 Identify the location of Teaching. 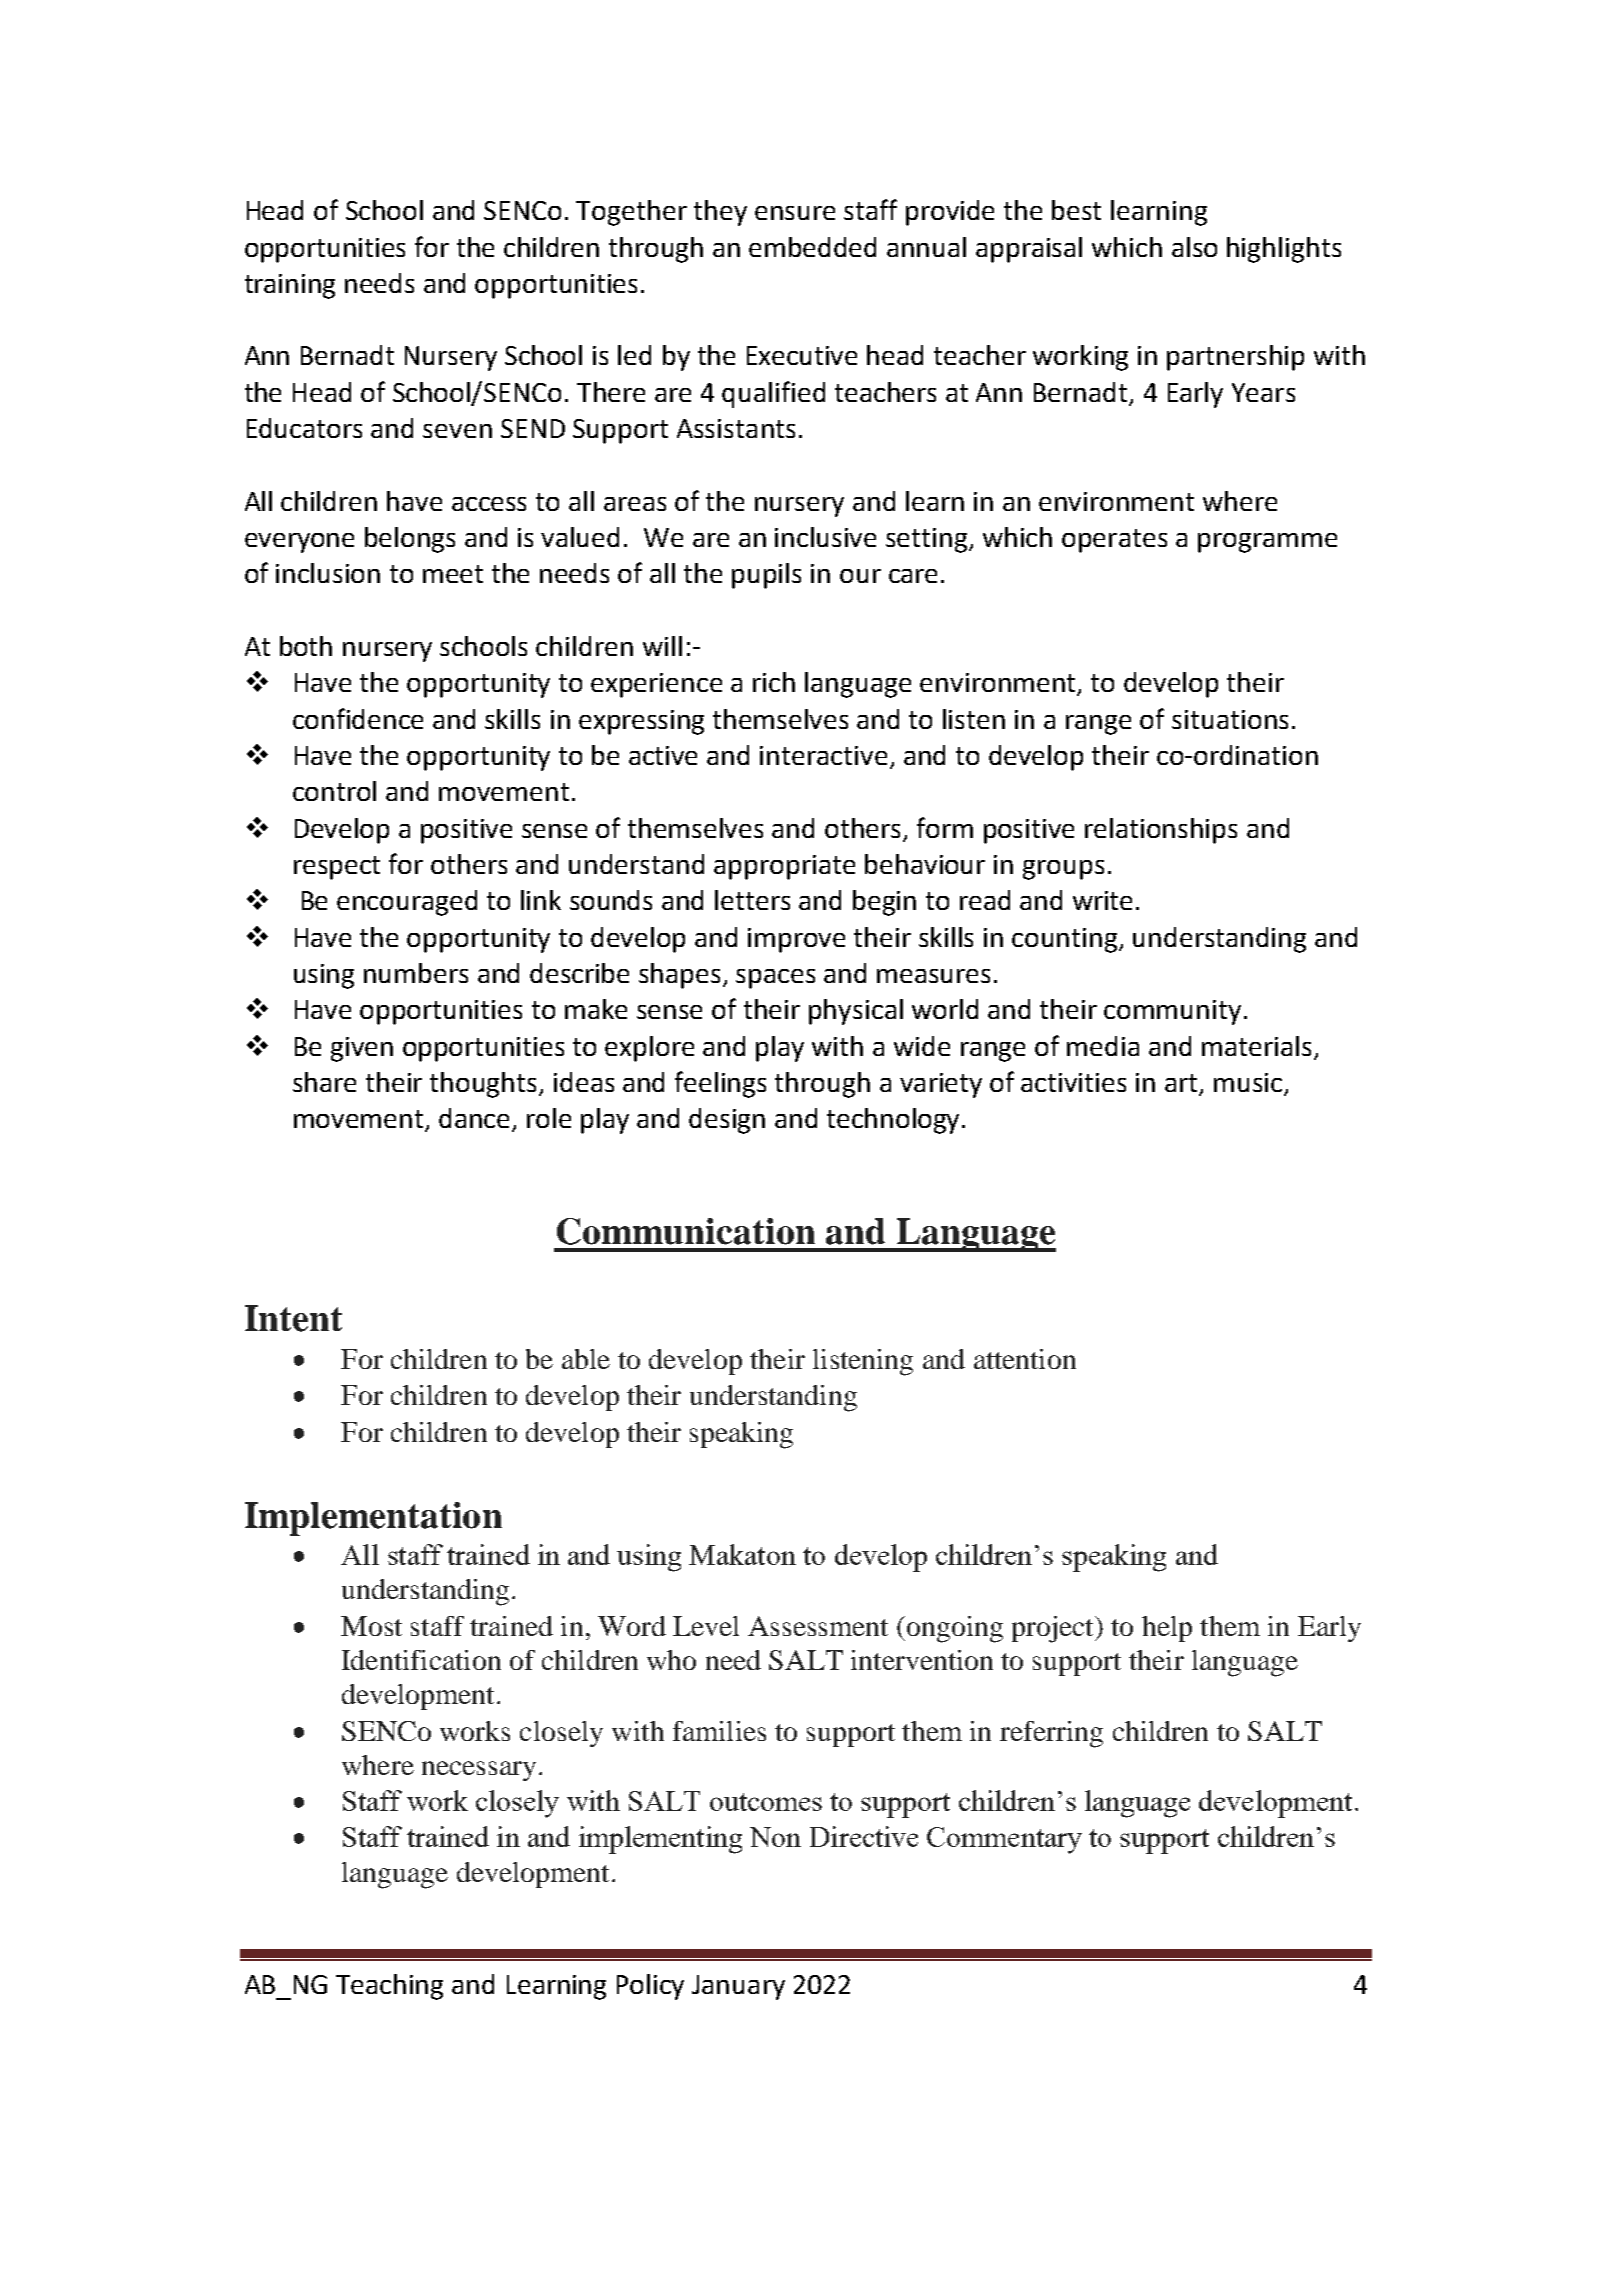
(389, 1987).
